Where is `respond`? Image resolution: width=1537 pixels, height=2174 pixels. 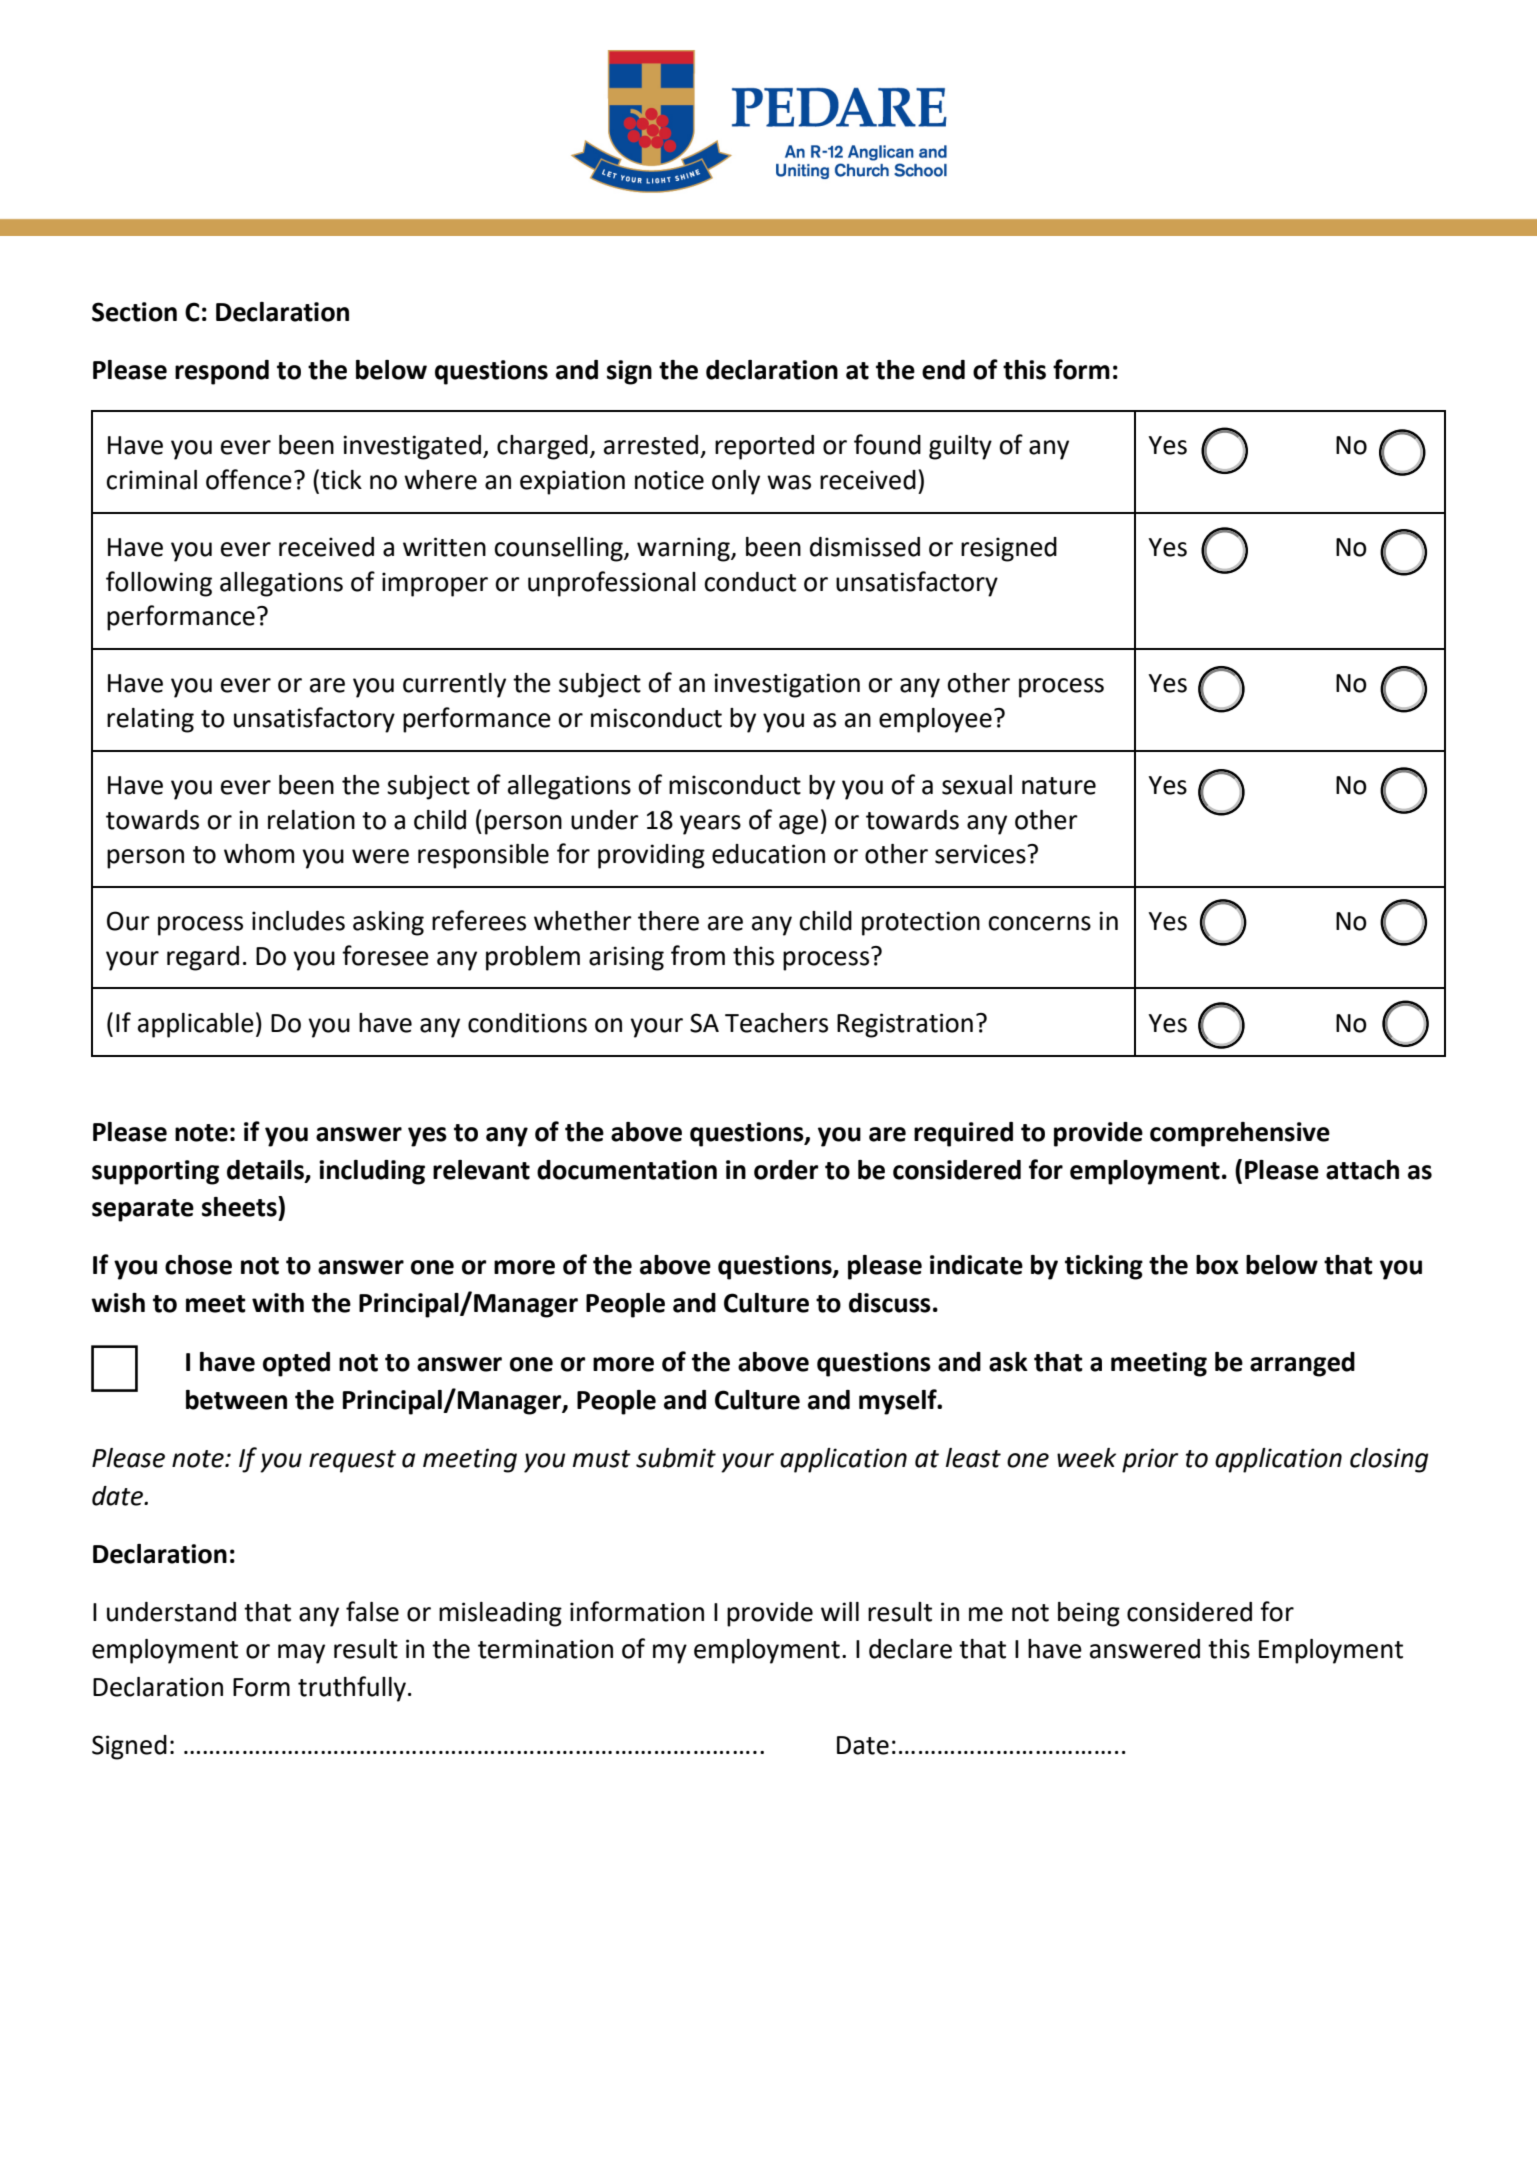
respond is located at coordinates (222, 372).
